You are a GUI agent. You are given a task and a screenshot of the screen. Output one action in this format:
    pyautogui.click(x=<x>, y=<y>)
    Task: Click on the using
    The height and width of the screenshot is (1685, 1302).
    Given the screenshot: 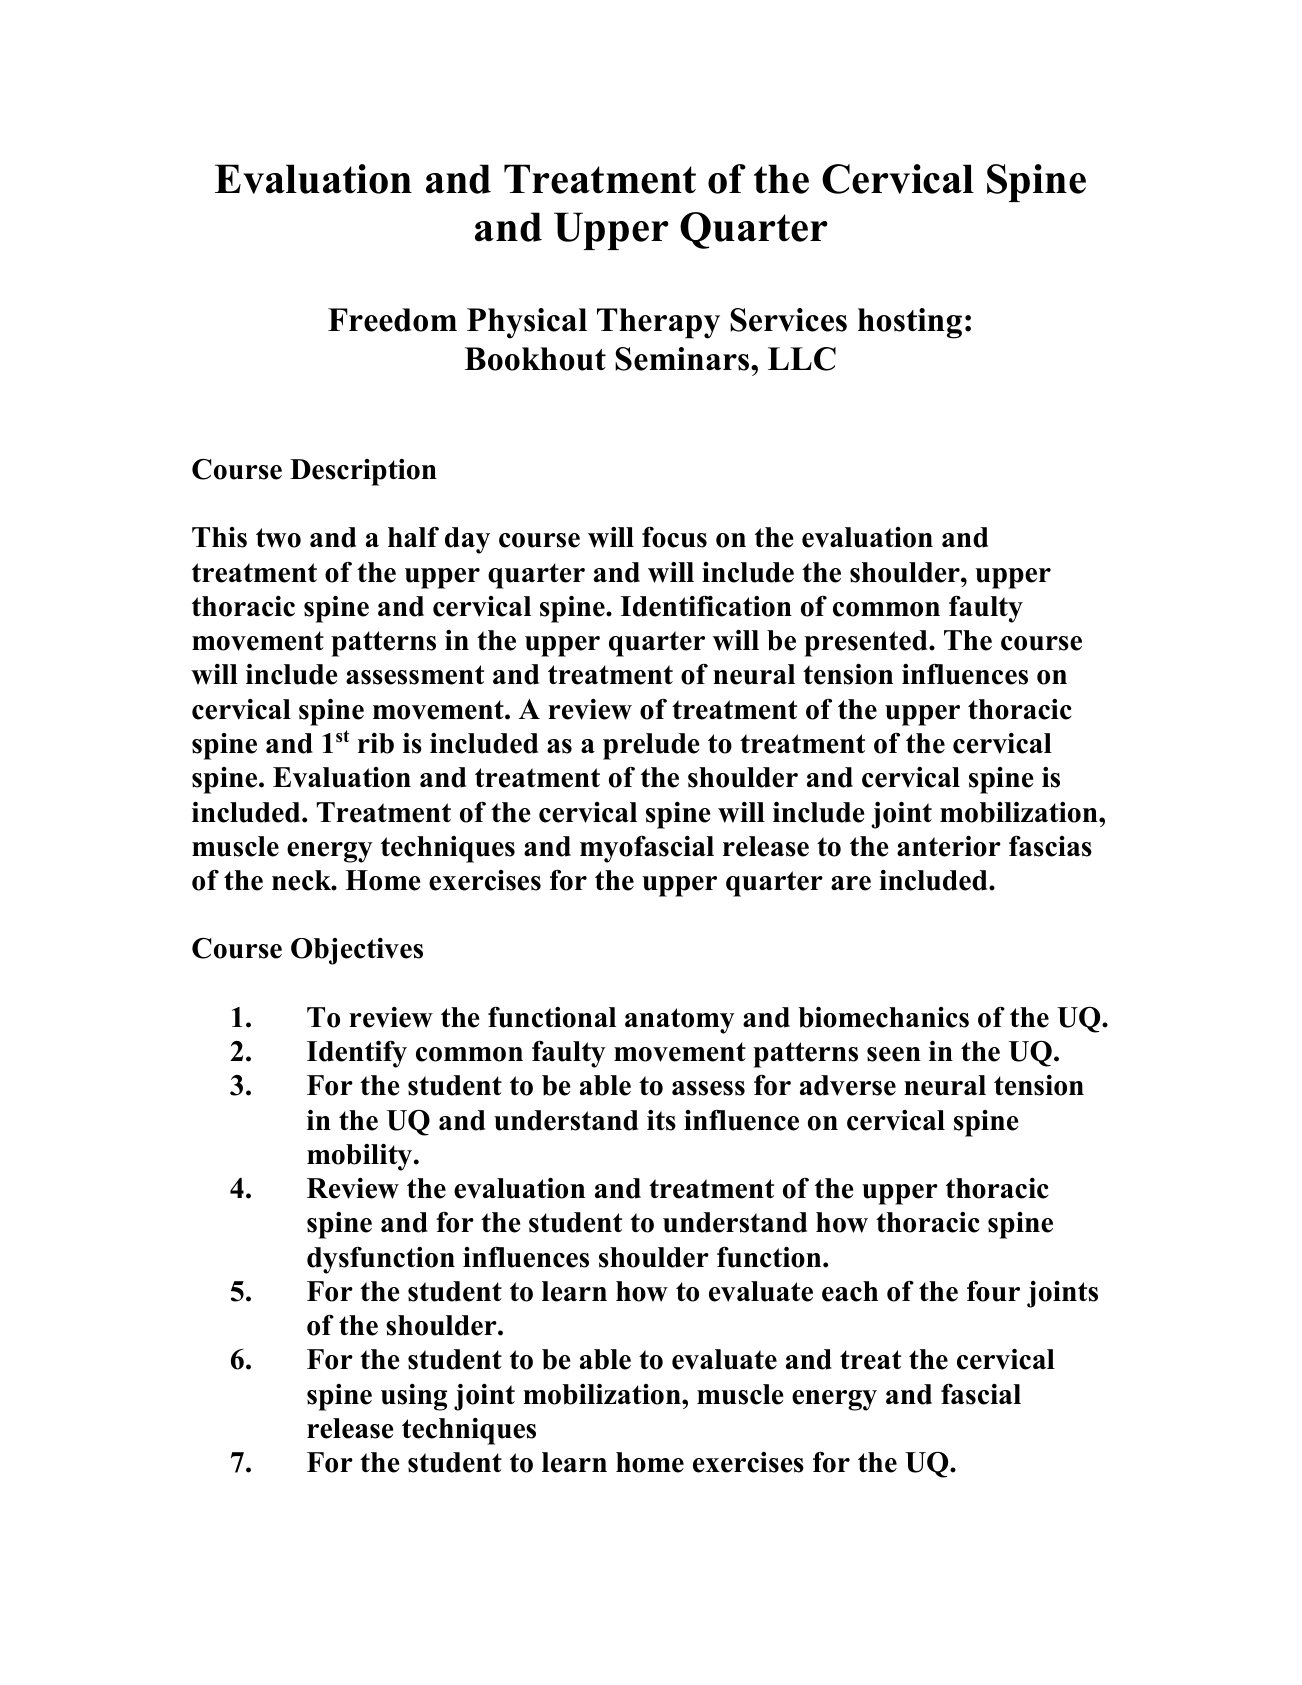 What is the action you would take?
    pyautogui.click(x=414, y=1397)
